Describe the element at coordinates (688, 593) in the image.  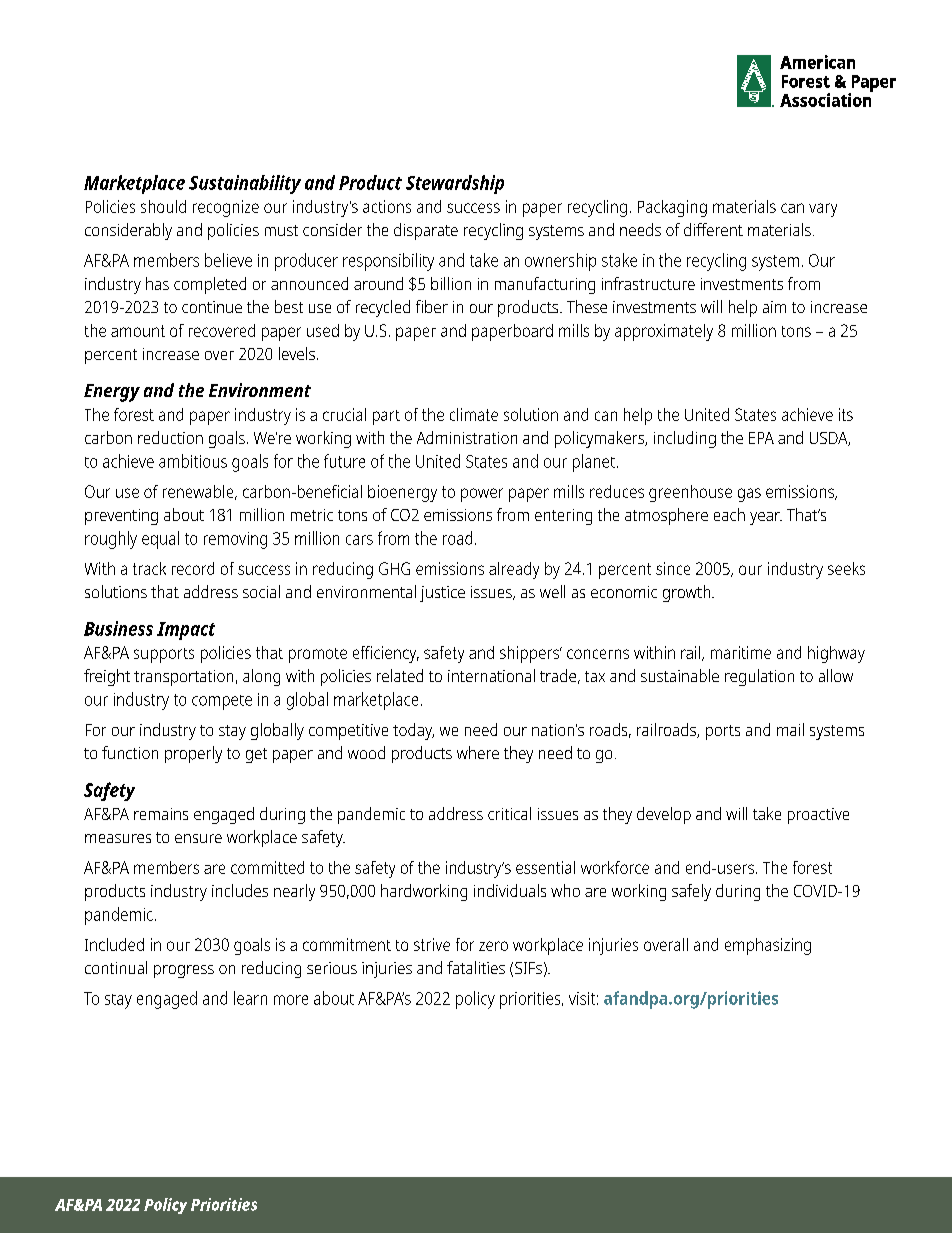
I see `growth` at that location.
